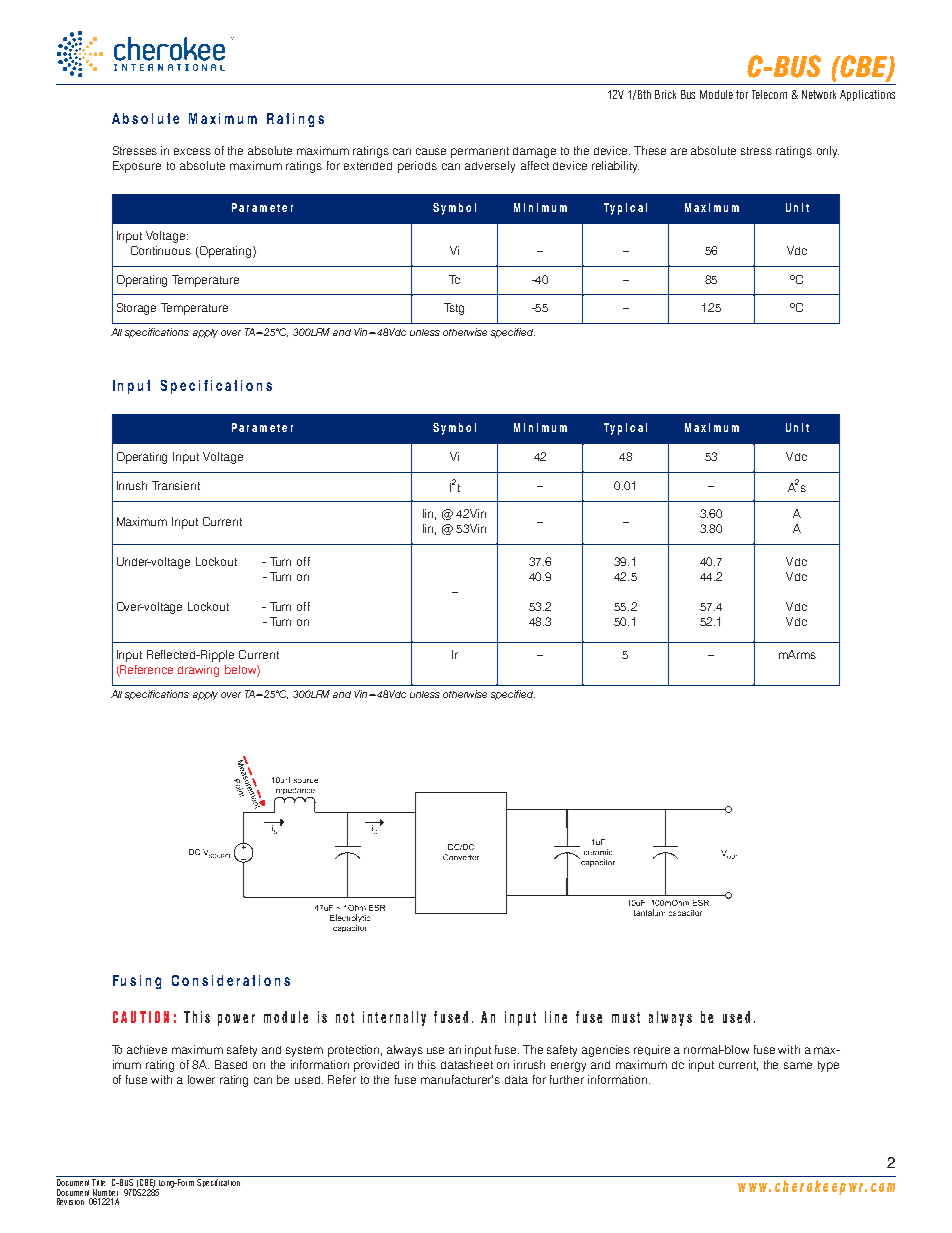 This screenshot has width=952, height=1233. What do you see at coordinates (137, 982) in the screenshot?
I see `Fusing` at bounding box center [137, 982].
